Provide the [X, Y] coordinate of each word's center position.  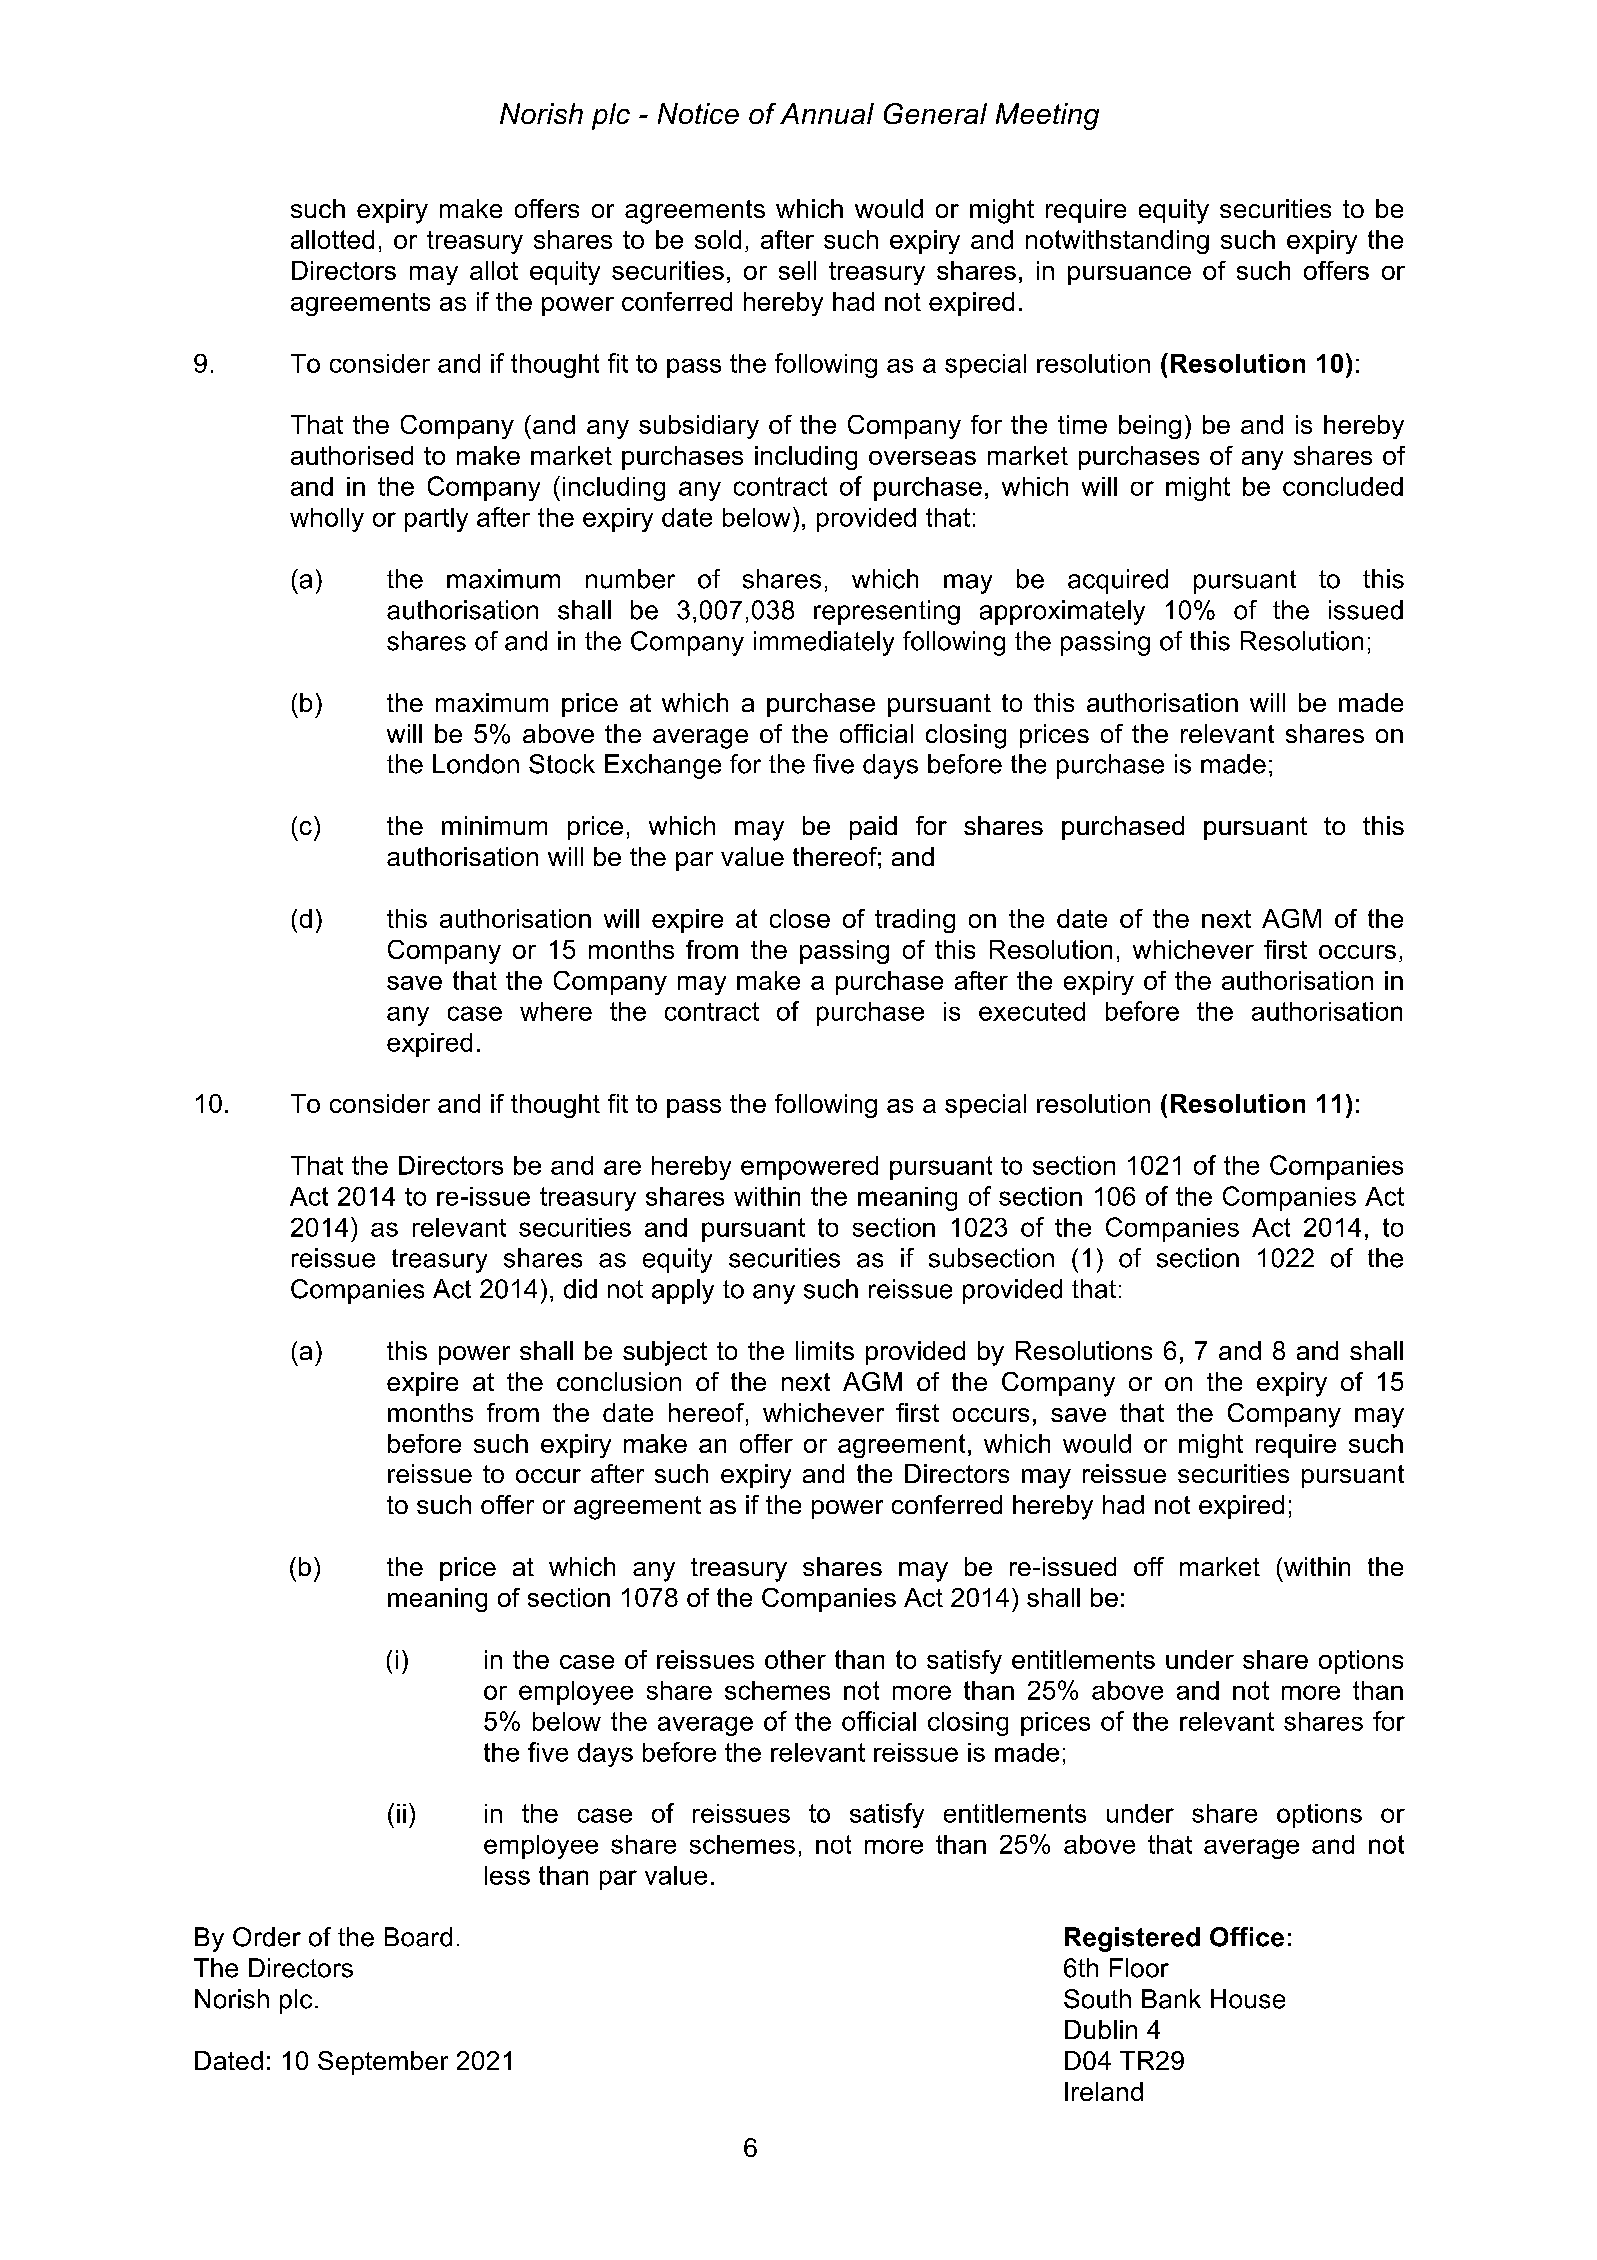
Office [1247, 1937]
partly [436, 520]
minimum [494, 825]
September [383, 2063]
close [800, 918]
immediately [824, 643]
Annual [827, 113]
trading [915, 921]
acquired [1118, 581]
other [795, 1659]
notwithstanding [1117, 242]
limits [825, 1350]
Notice [698, 113]
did [580, 1289]
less [507, 1875]
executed [1032, 1011]
